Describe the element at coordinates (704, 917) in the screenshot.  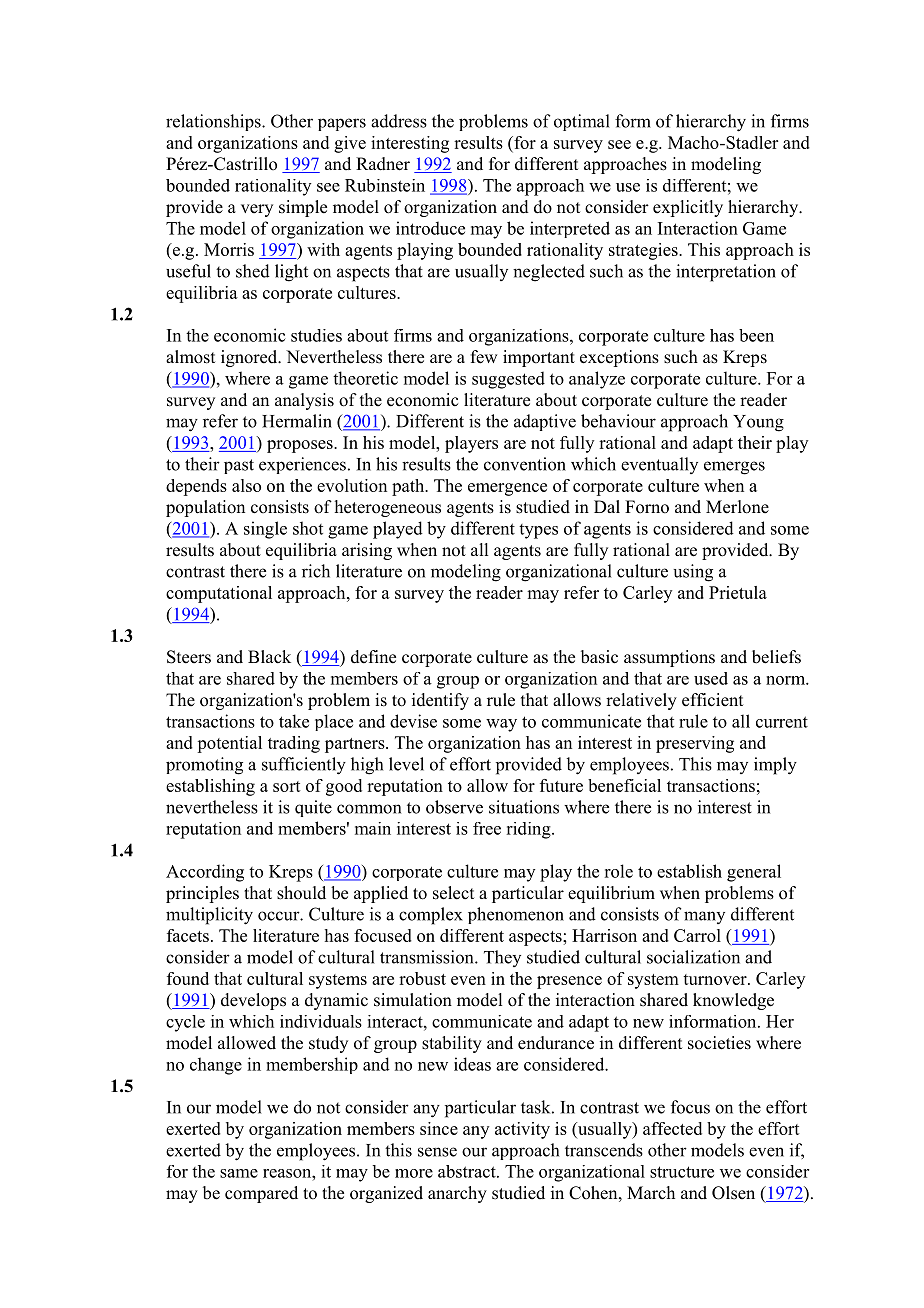
I see `many` at that location.
